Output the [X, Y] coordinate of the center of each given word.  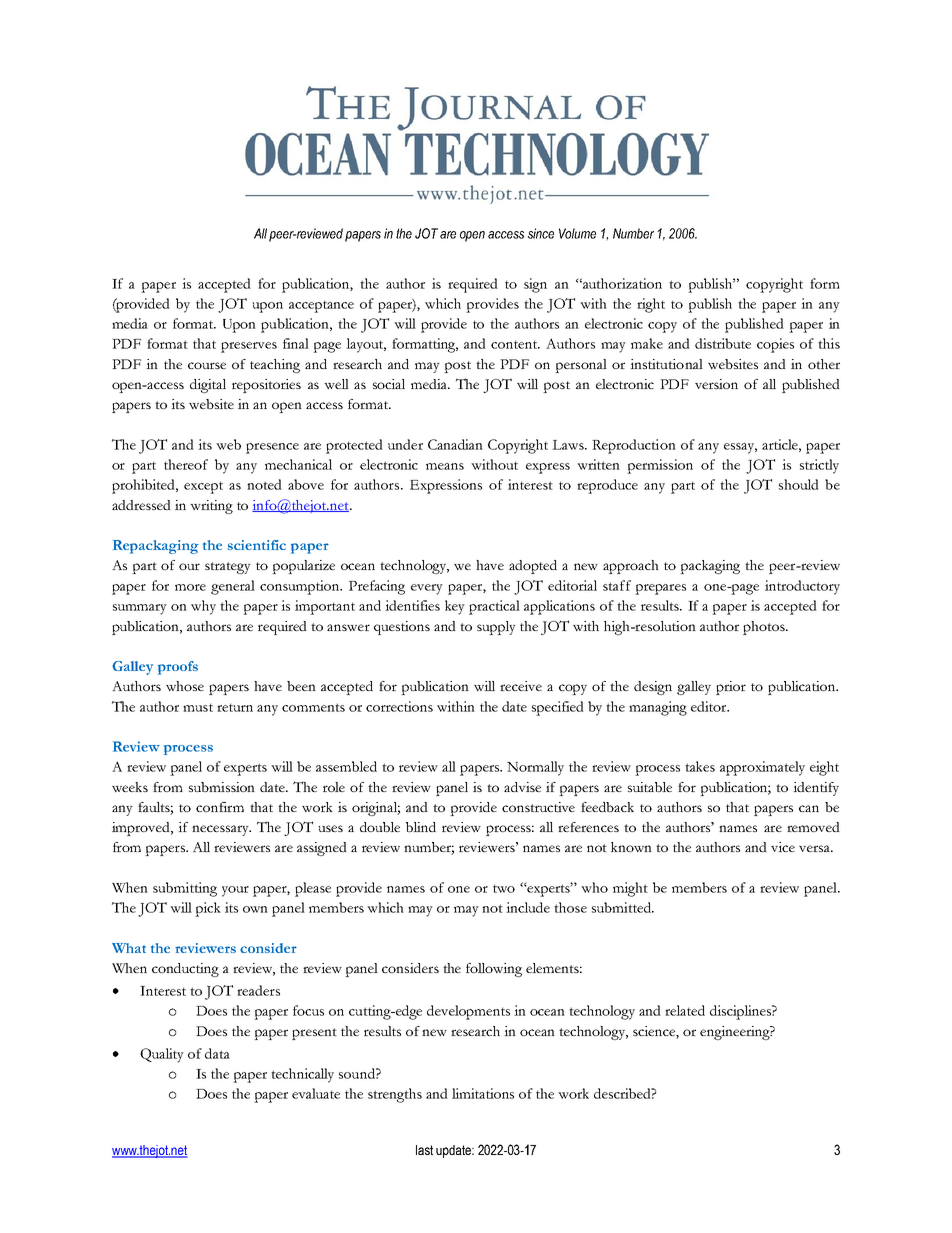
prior [731, 688]
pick [208, 909]
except [203, 487]
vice [783, 847]
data [217, 1053]
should [799, 484]
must [198, 707]
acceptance [321, 306]
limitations [483, 1093]
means [445, 466]
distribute [723, 343]
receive [521, 686]
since [541, 233]
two [504, 888]
